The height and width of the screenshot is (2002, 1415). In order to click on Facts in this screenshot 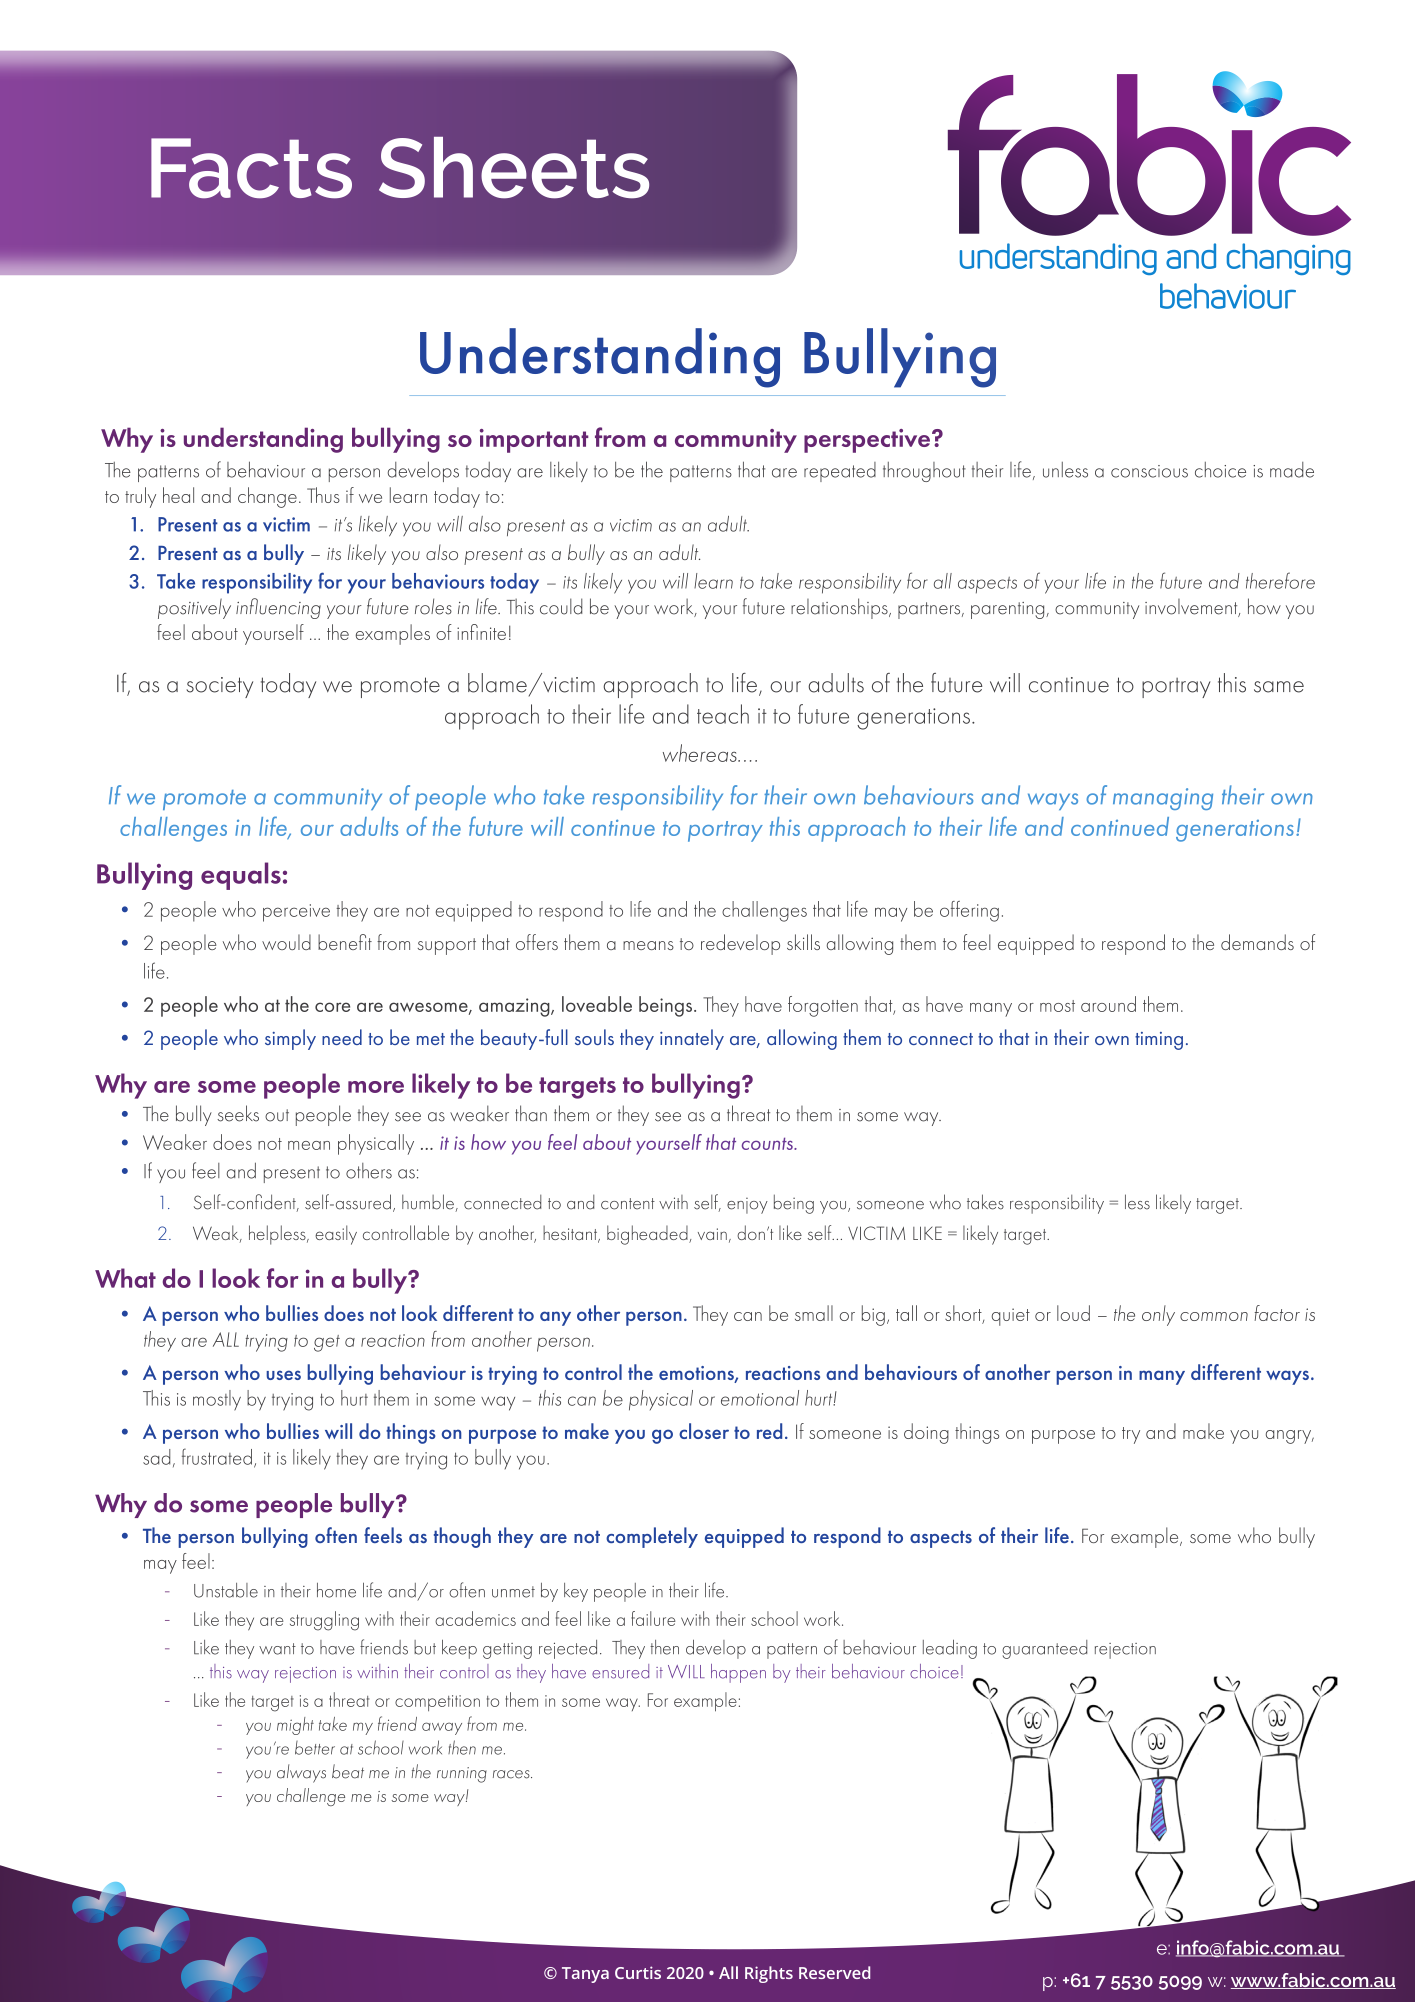, I will do `click(251, 168)`.
